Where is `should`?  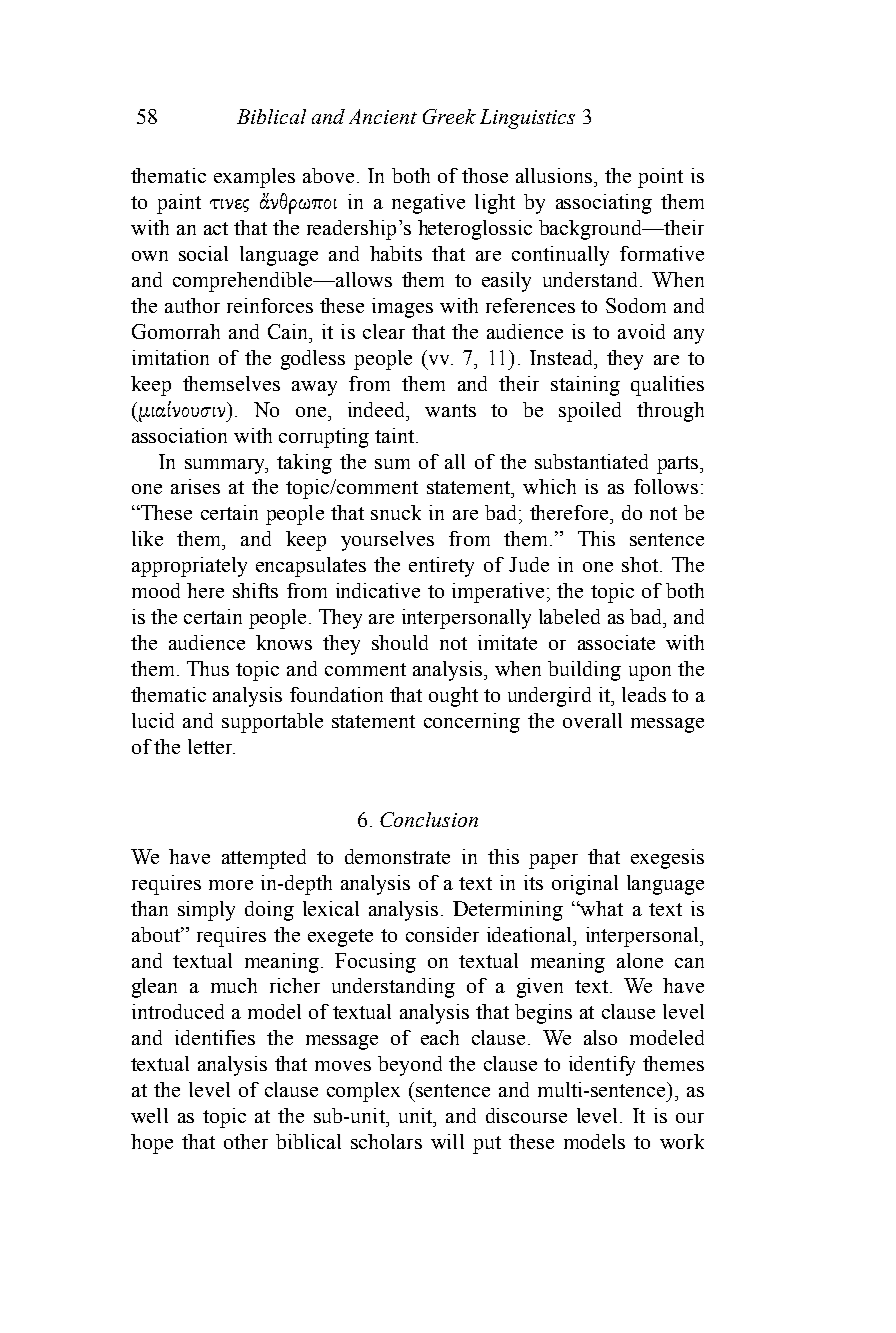 should is located at coordinates (400, 642).
